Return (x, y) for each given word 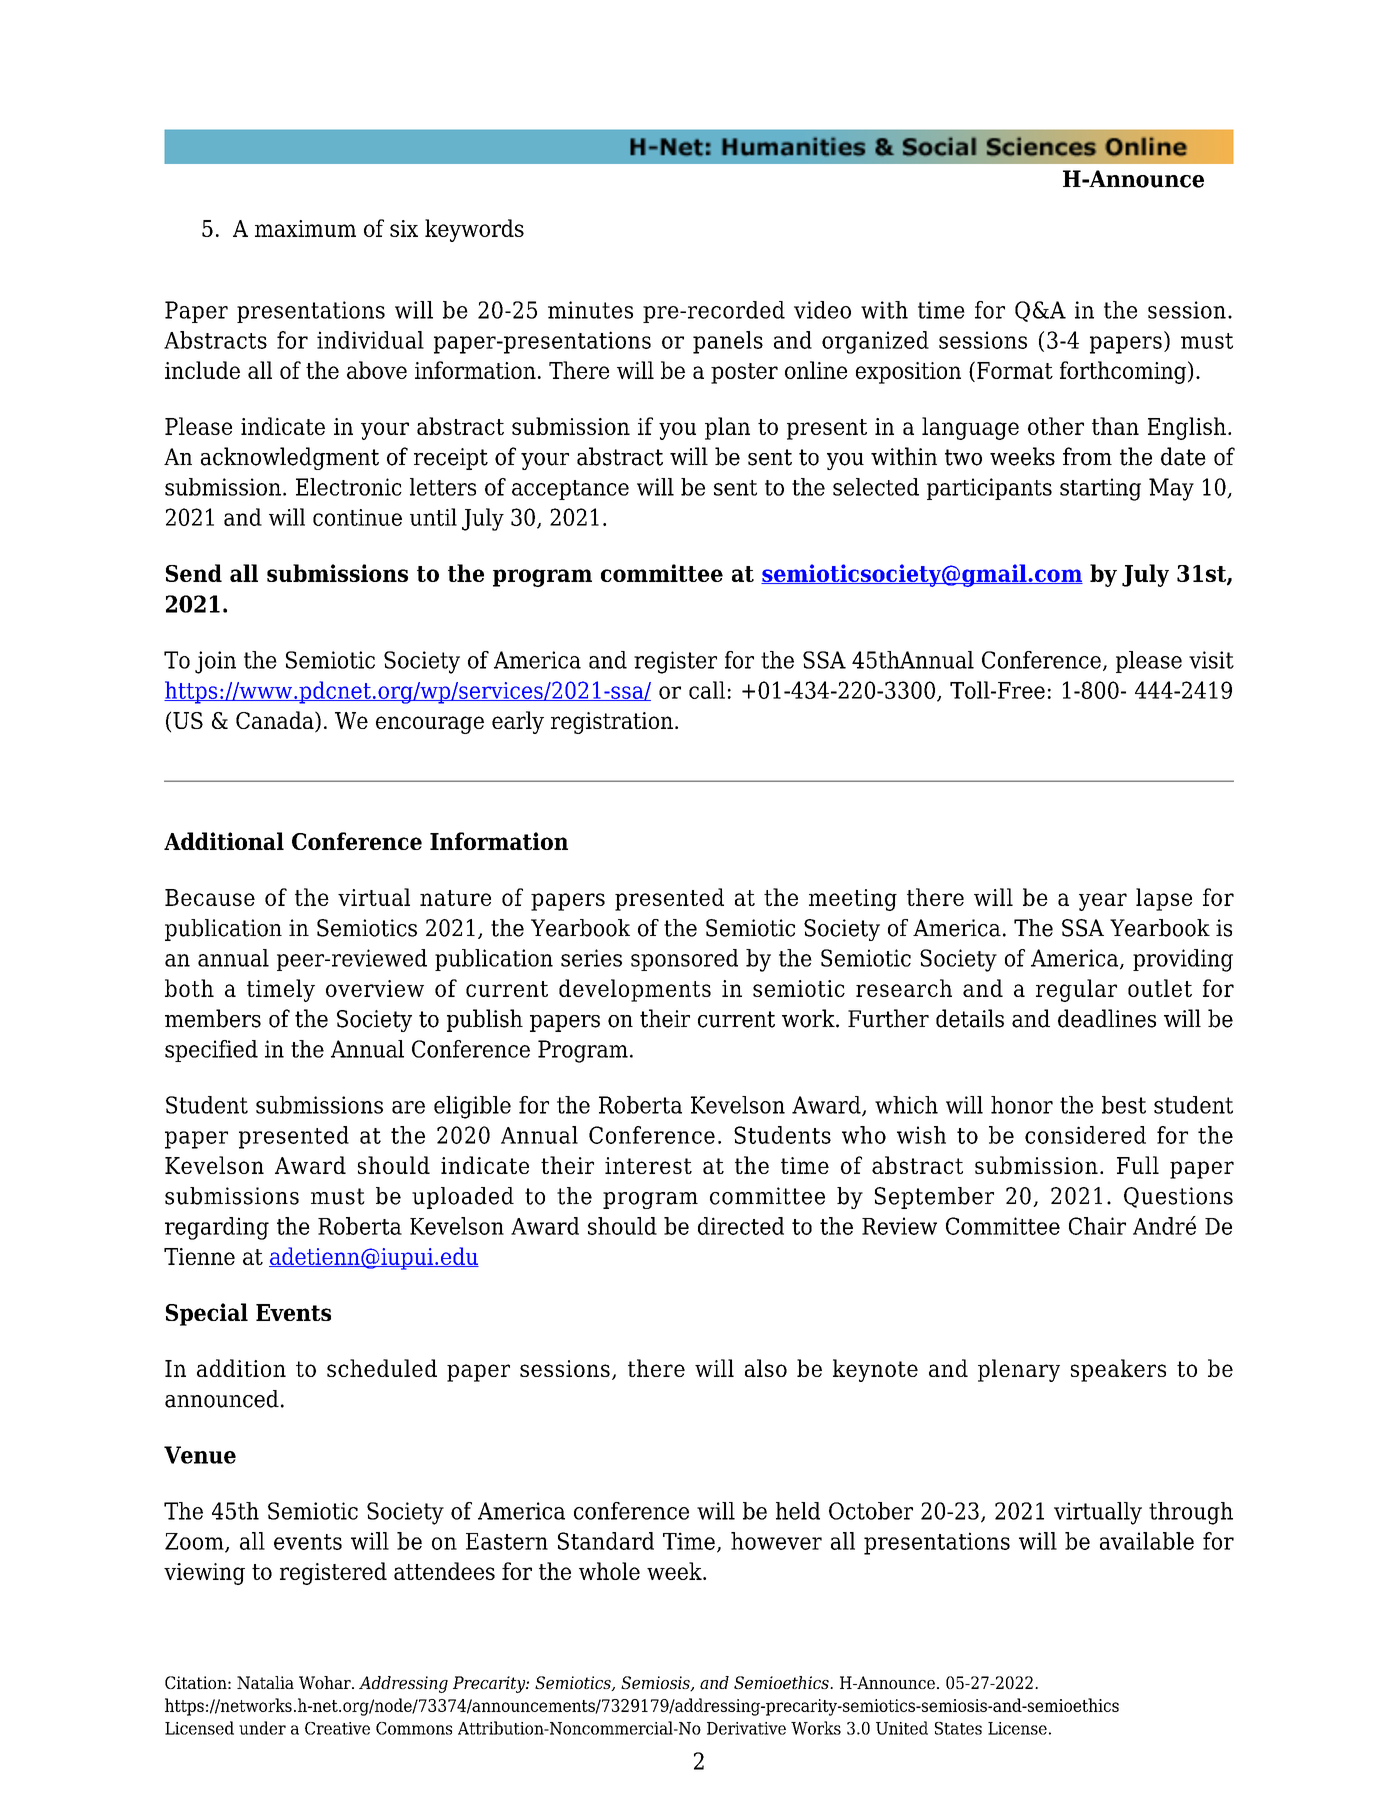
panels (728, 342)
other (1056, 426)
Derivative (746, 1728)
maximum (305, 228)
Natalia (265, 1682)
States (958, 1728)
